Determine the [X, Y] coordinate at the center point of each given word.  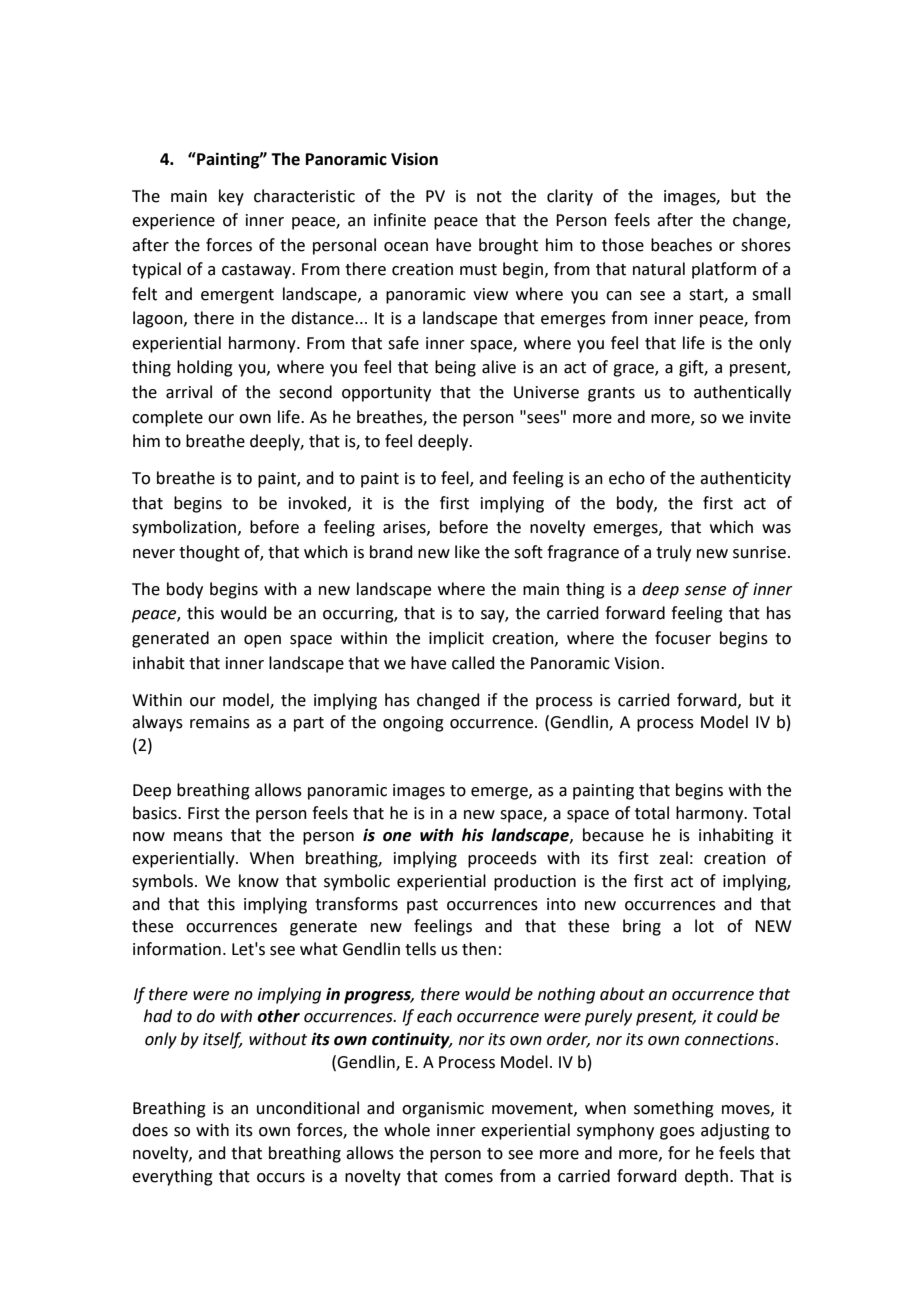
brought [508, 246]
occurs [281, 1178]
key [231, 197]
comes [469, 1178]
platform [724, 270]
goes [677, 1133]
